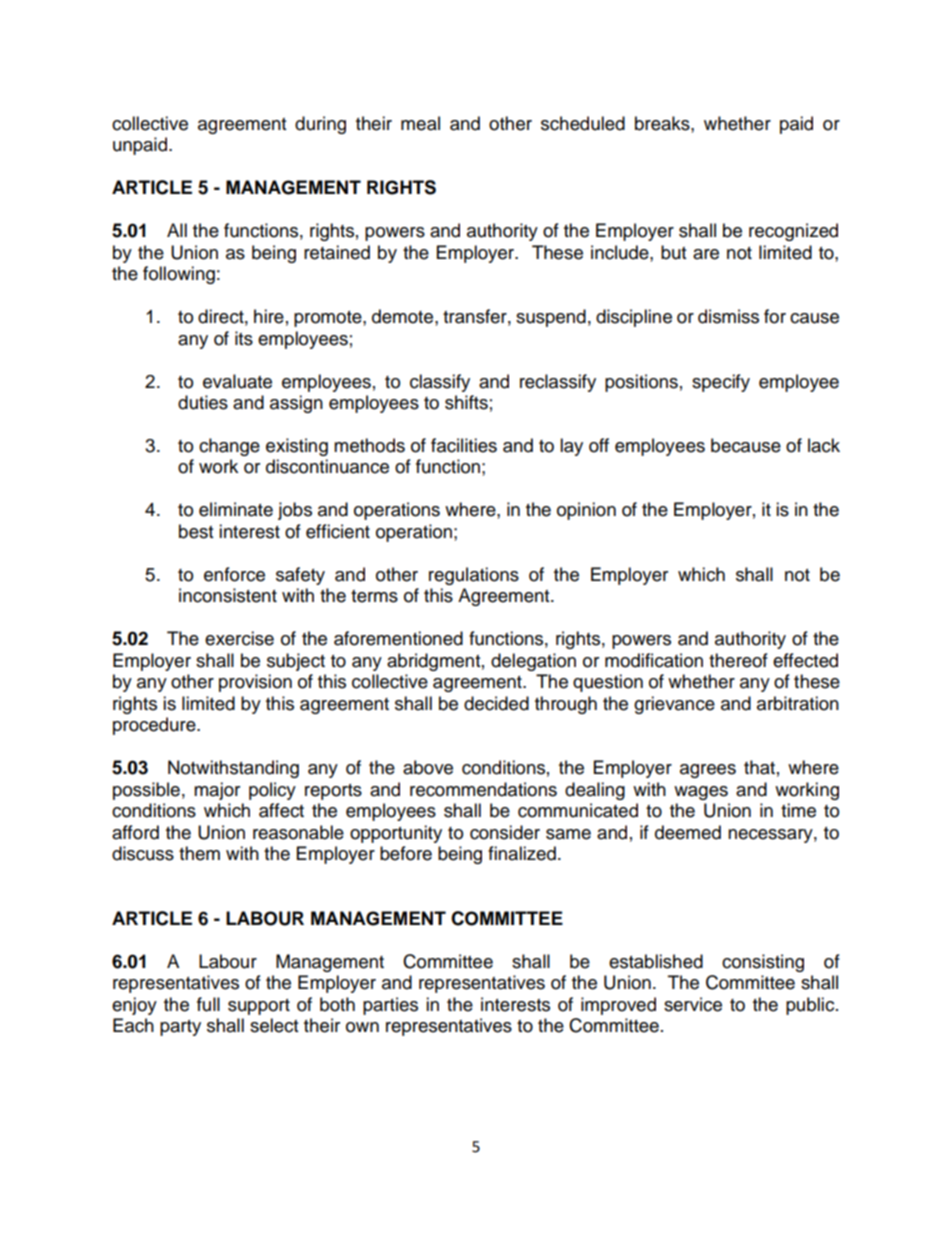 The width and height of the image is (952, 1233). What do you see at coordinates (239, 638) in the image?
I see `exercise` at bounding box center [239, 638].
